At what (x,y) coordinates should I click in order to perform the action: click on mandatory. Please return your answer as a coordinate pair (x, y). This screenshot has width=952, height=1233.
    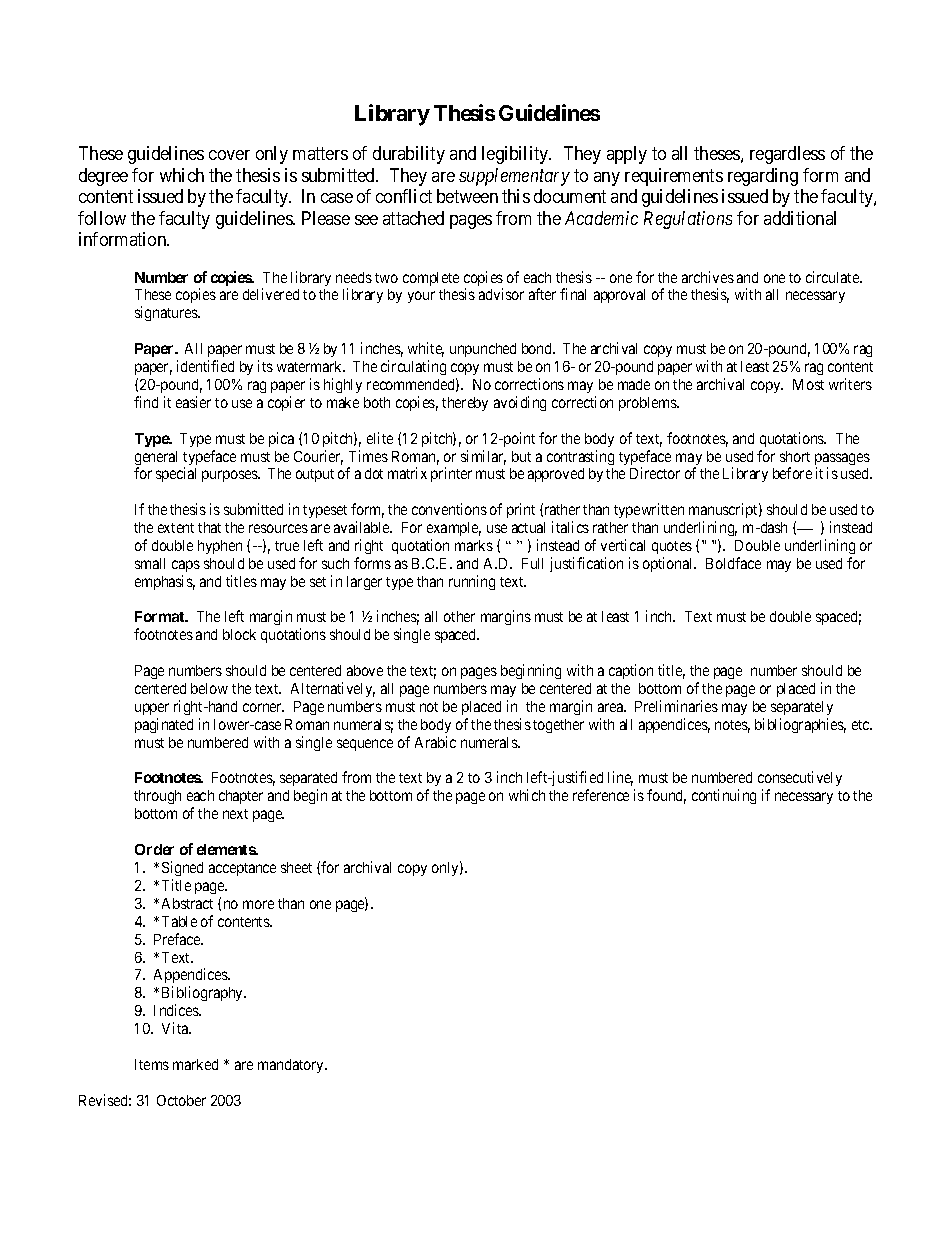
    Looking at the image, I should click on (292, 1066).
